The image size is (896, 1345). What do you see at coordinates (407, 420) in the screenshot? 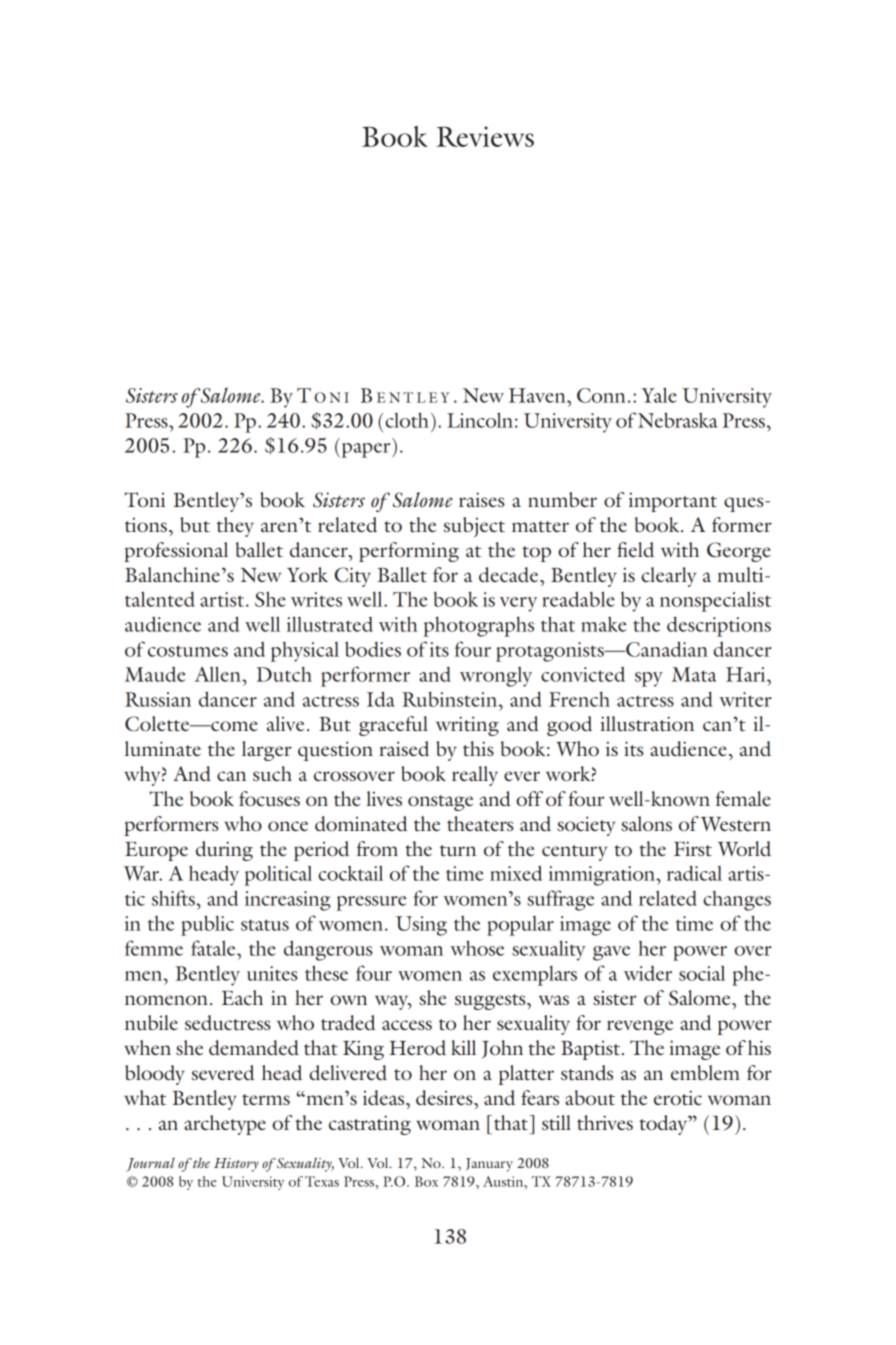
I see `cloth` at bounding box center [407, 420].
